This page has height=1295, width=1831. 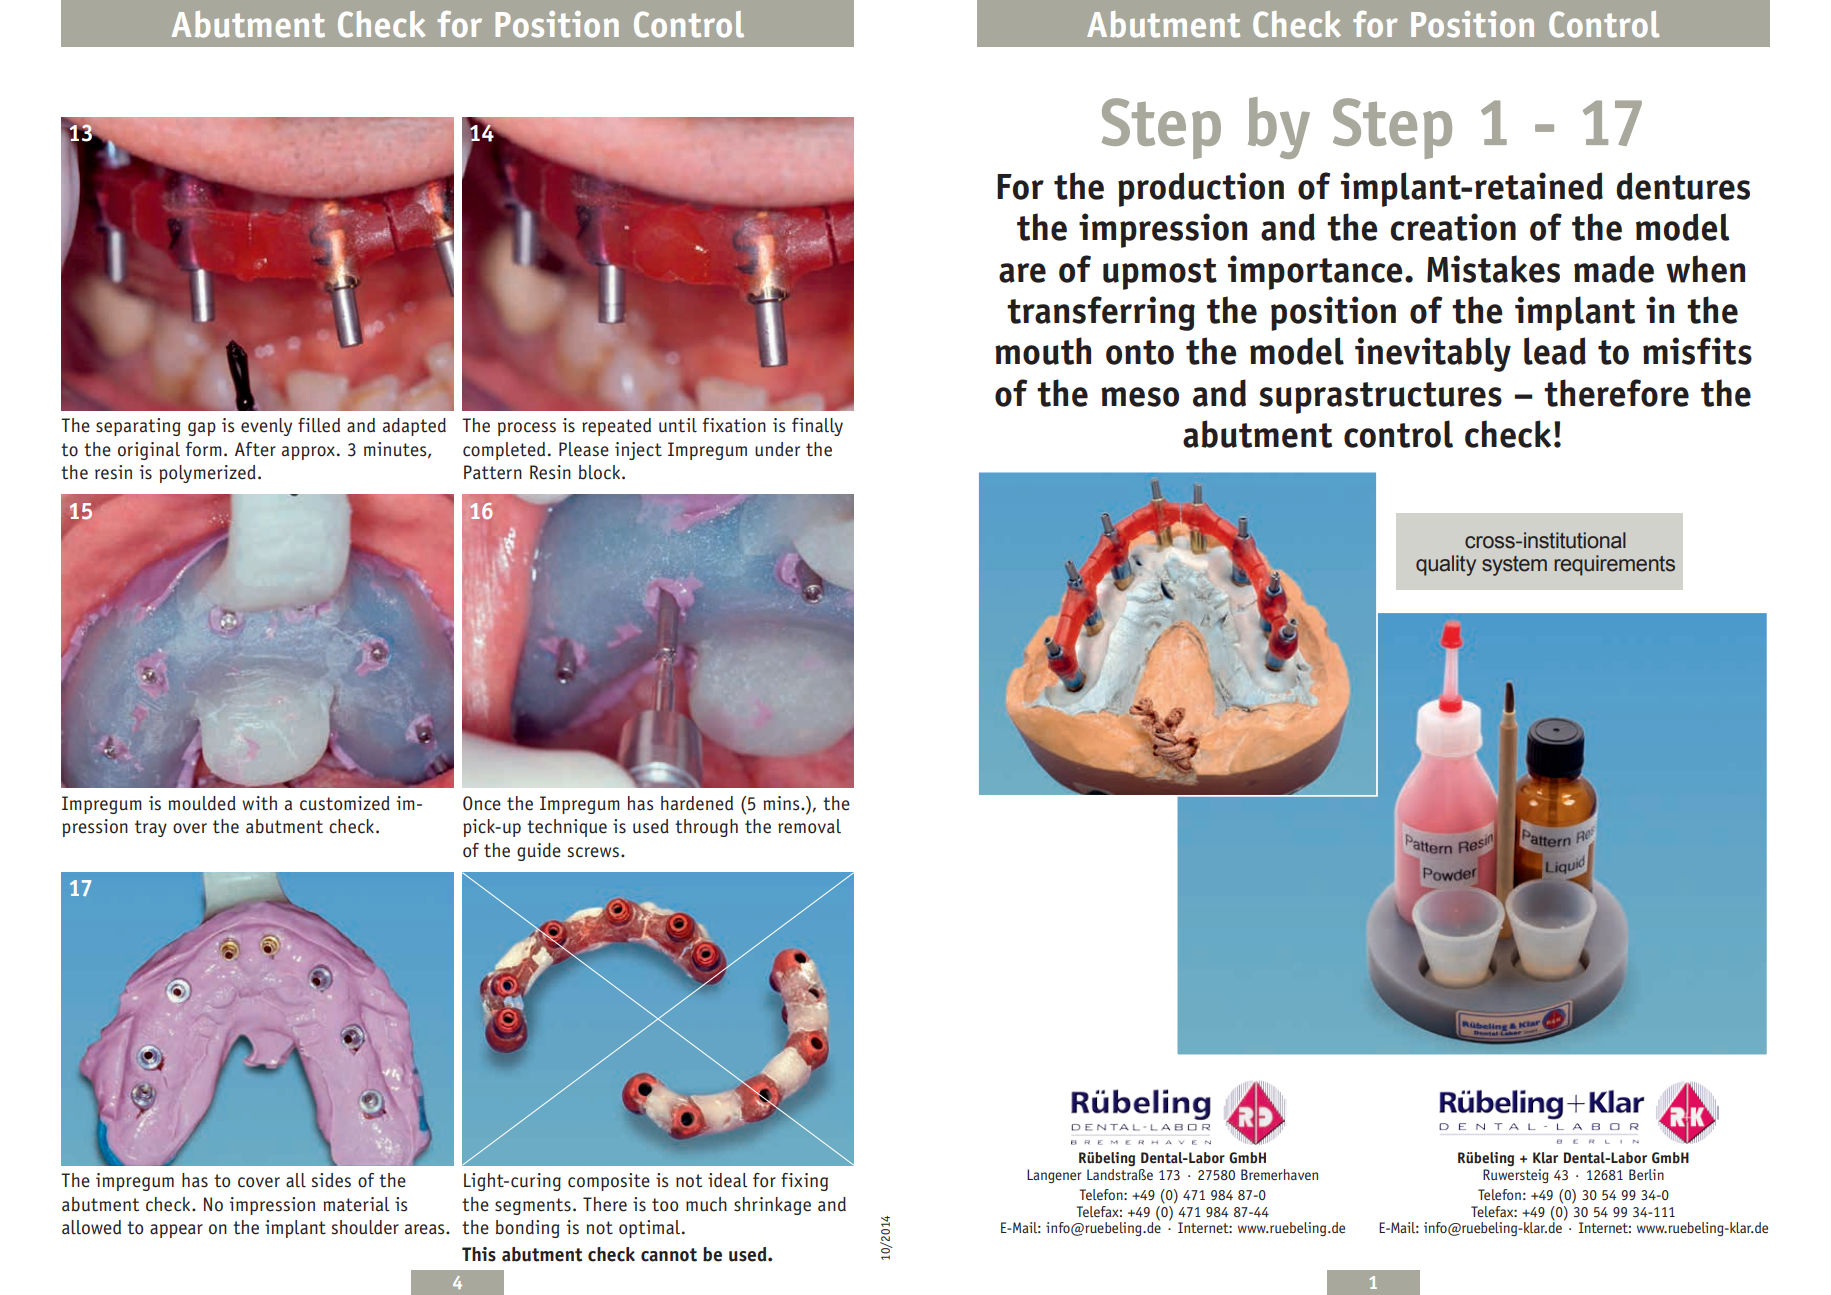 What do you see at coordinates (1453, 227) in the page?
I see `creation` at bounding box center [1453, 227].
